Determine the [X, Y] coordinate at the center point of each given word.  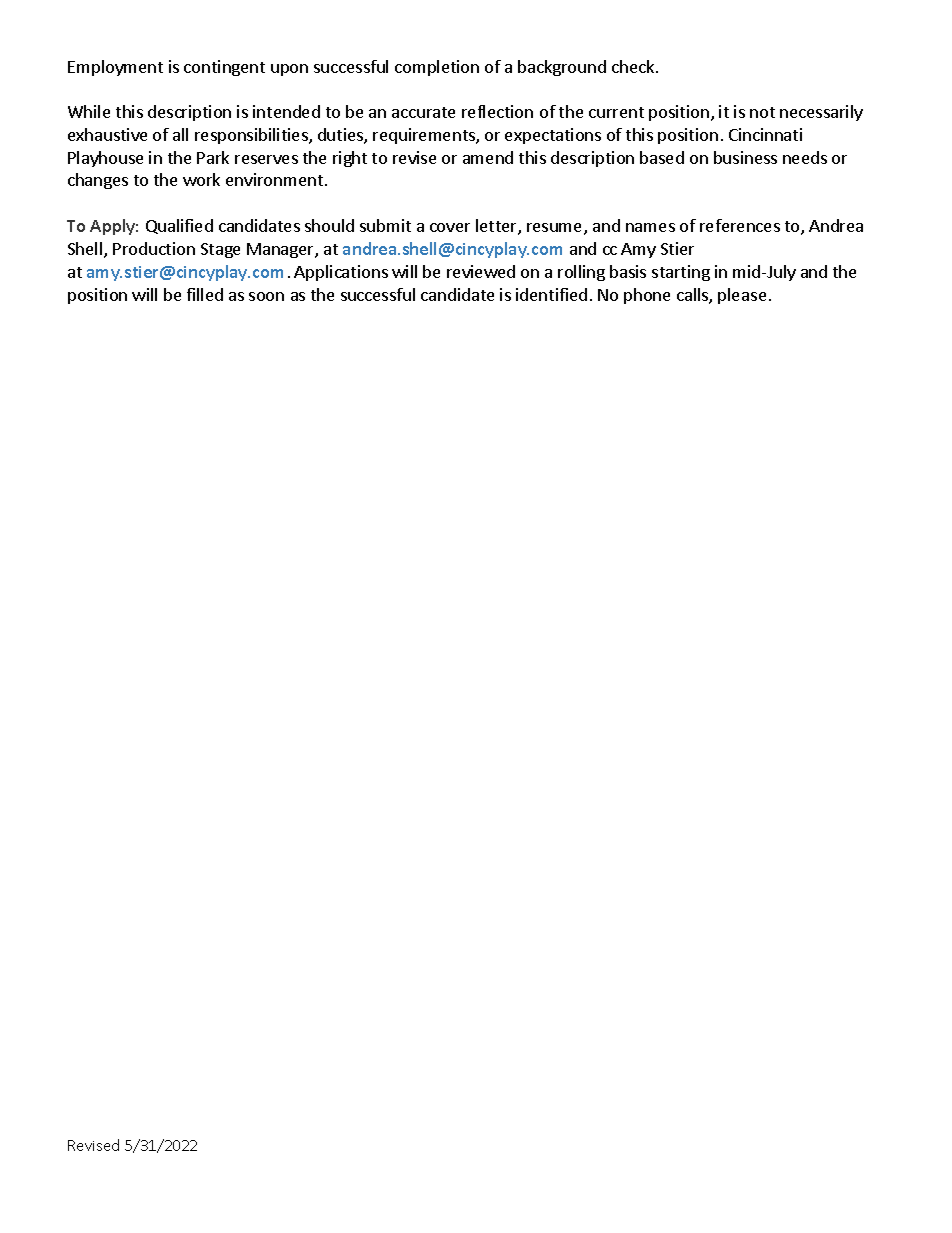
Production [154, 248]
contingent [224, 68]
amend [488, 157]
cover [450, 227]
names [650, 227]
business [745, 157]
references [740, 225]
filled [205, 294]
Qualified [179, 226]
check [634, 66]
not [762, 112]
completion [437, 68]
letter [497, 227]
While [89, 111]
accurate [423, 112]
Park [213, 157]
